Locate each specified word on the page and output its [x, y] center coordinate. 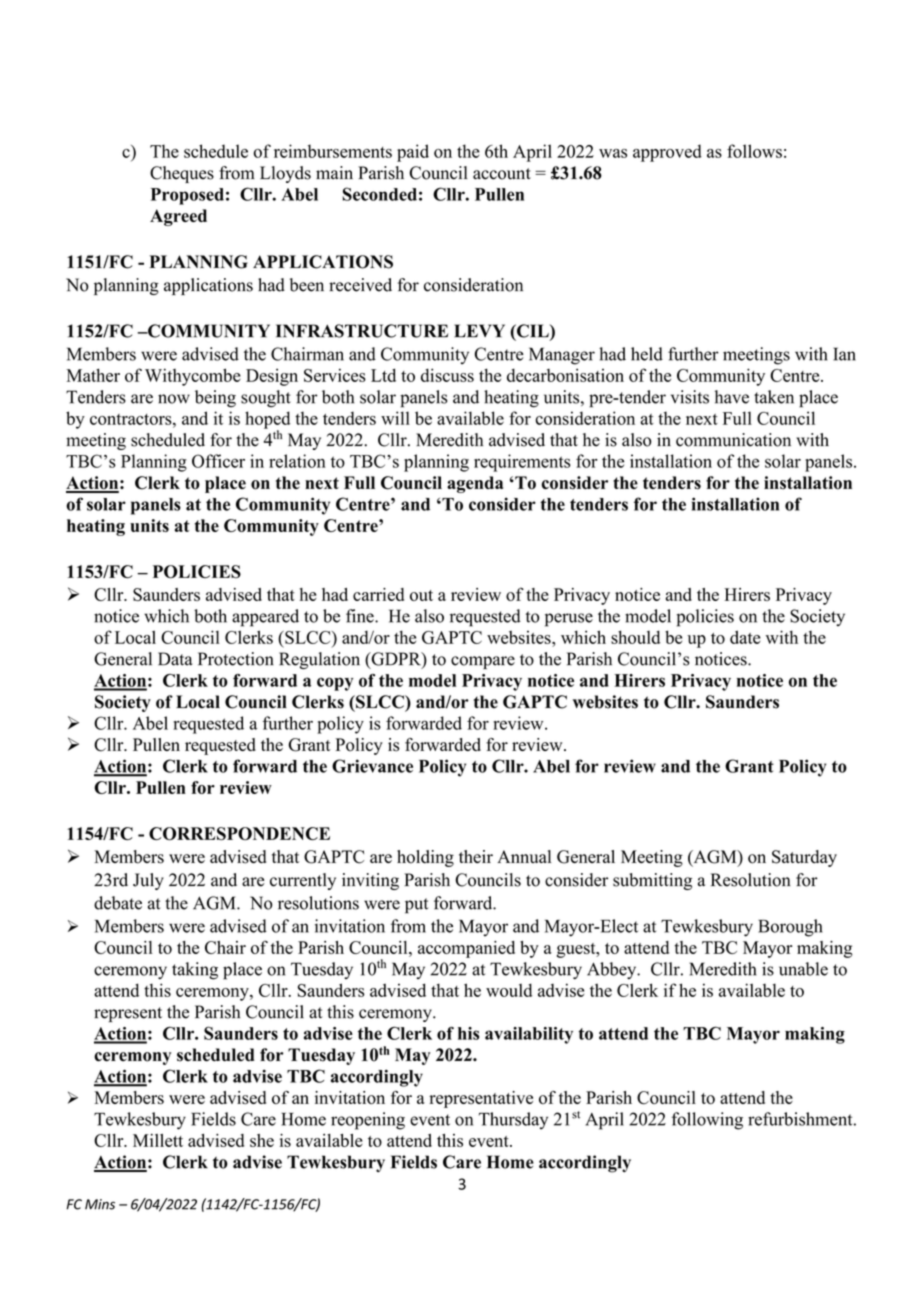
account [502, 174]
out [421, 595]
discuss [447, 375]
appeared [265, 618]
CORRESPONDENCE [239, 834]
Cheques [182, 174]
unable [803, 969]
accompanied [466, 949]
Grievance [372, 766]
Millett [158, 1140]
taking [195, 971]
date [745, 637]
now [174, 399]
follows [754, 151]
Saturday [804, 858]
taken [774, 397]
